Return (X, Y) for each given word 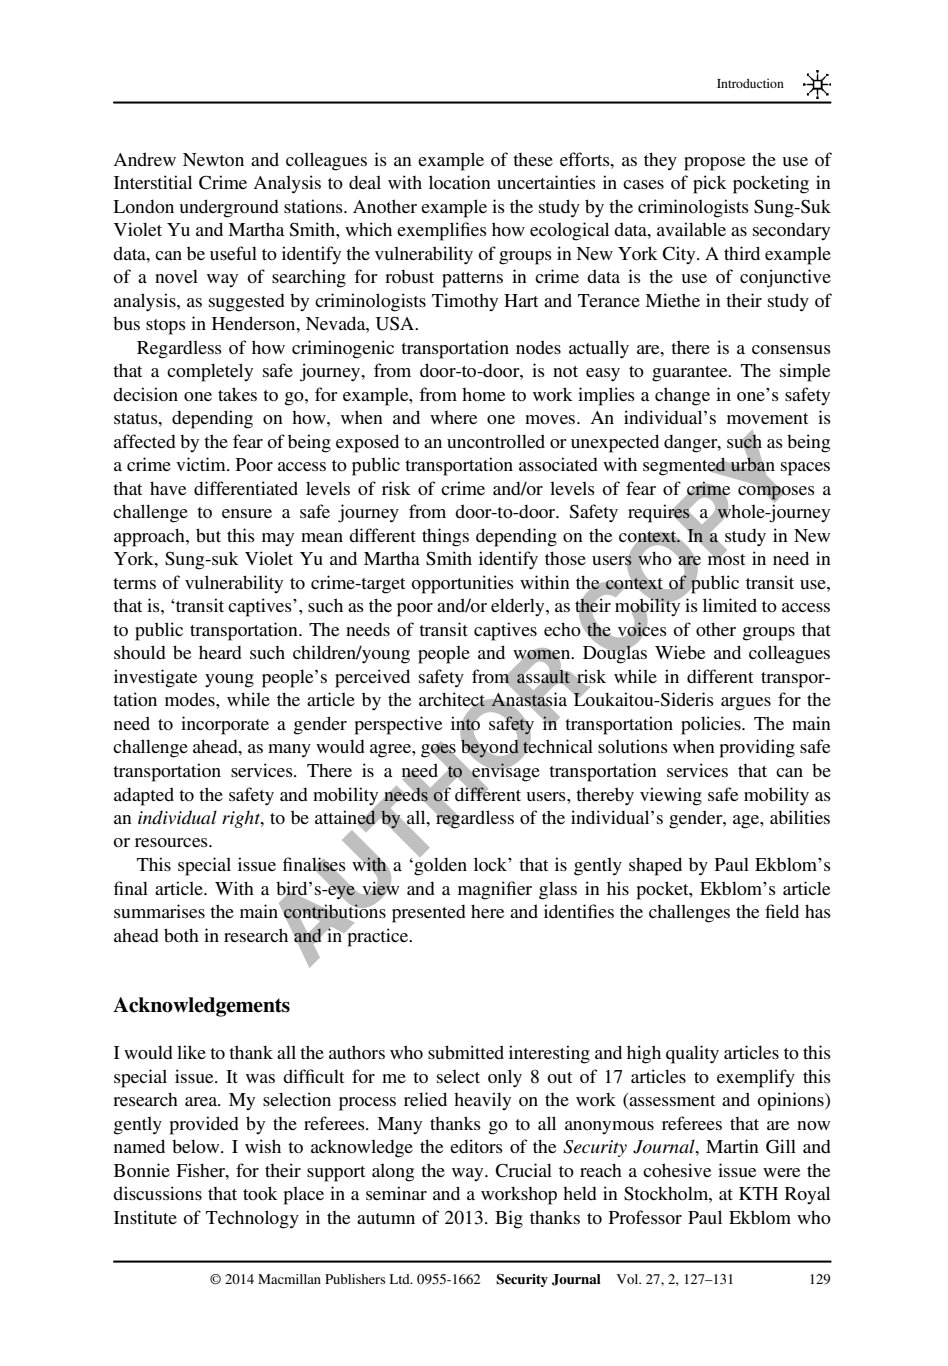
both (181, 935)
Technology (252, 1219)
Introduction (750, 83)
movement (767, 418)
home (483, 394)
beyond (490, 748)
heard (220, 652)
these (533, 159)
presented (429, 913)
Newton (213, 160)
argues (746, 704)
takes (237, 394)
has (818, 911)
